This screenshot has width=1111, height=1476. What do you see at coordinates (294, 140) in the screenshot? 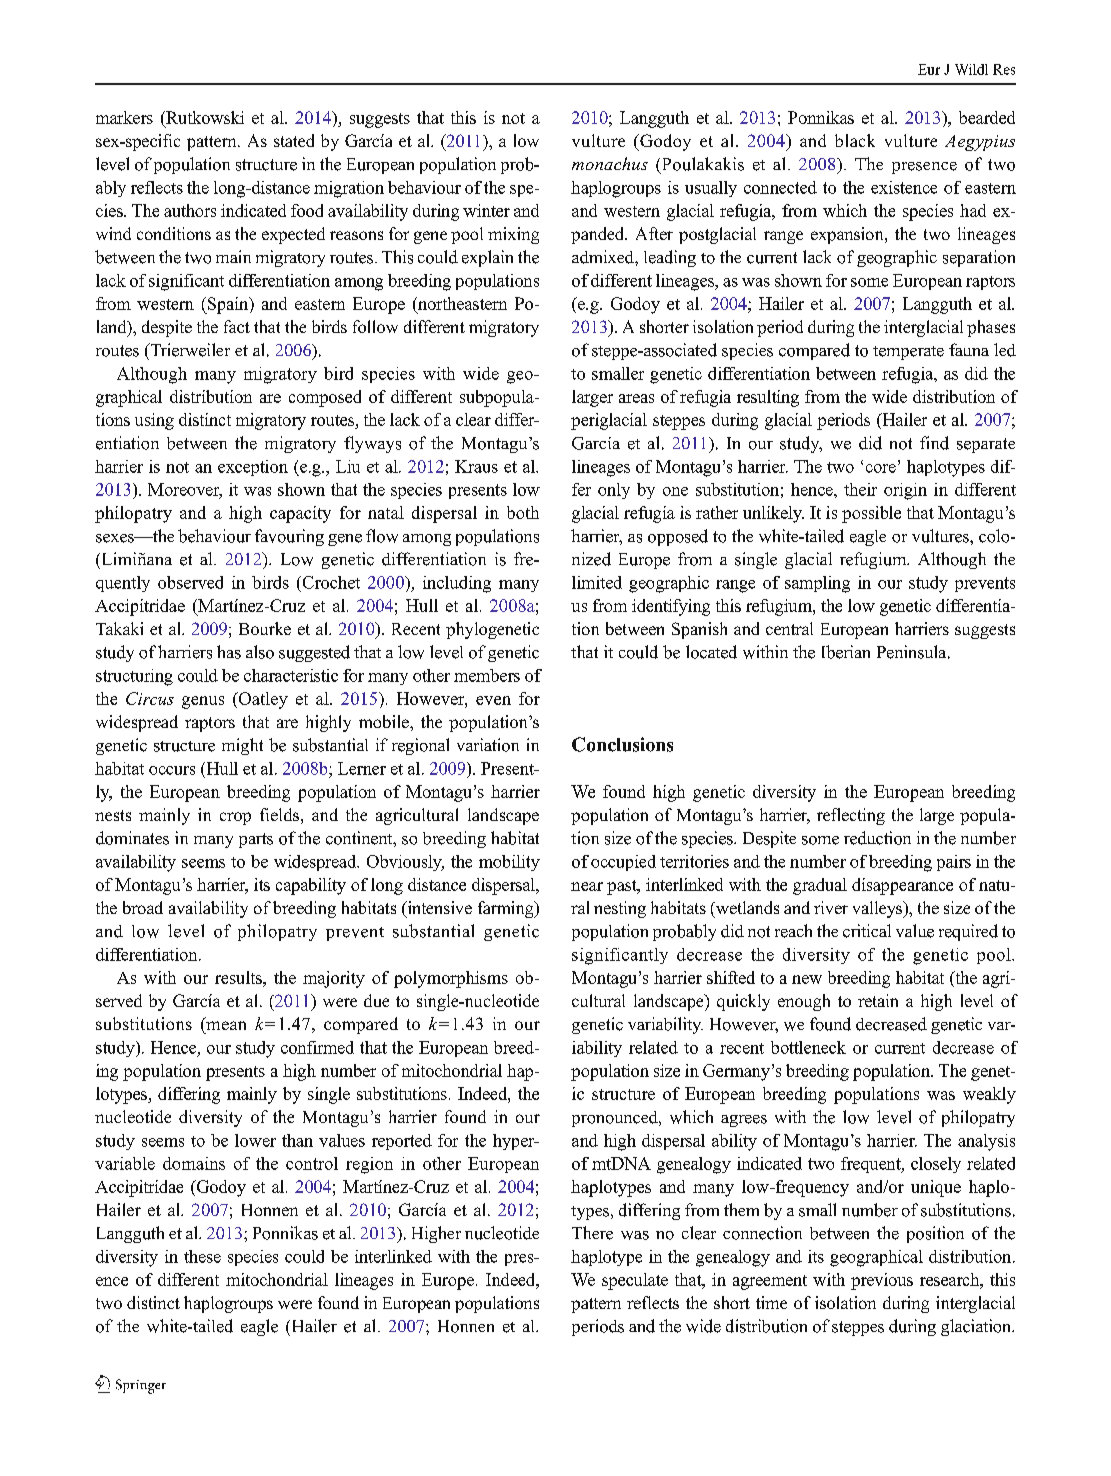
I see `stated` at bounding box center [294, 140].
